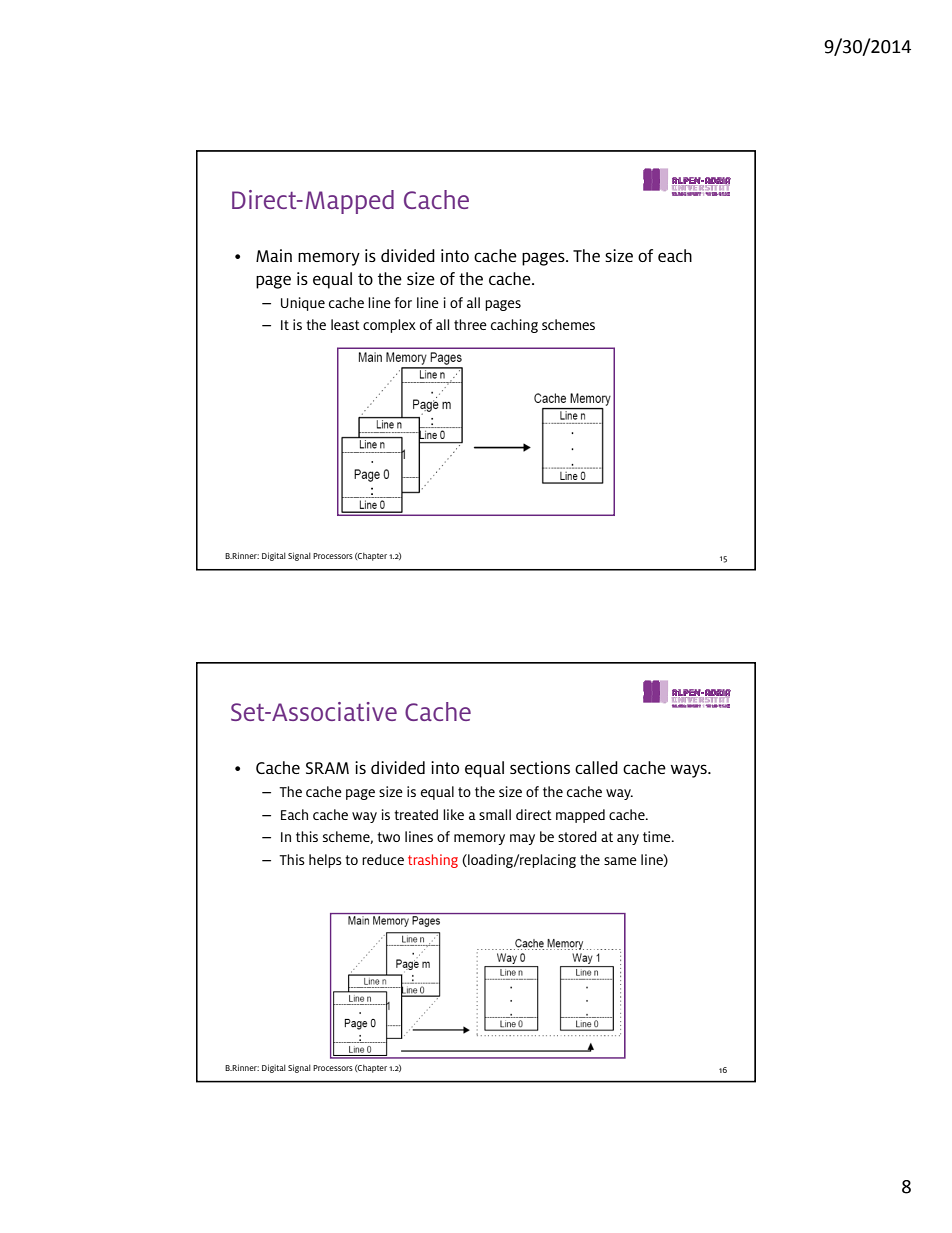 The height and width of the screenshot is (1233, 952). What do you see at coordinates (470, 324) in the screenshot?
I see `three` at bounding box center [470, 324].
